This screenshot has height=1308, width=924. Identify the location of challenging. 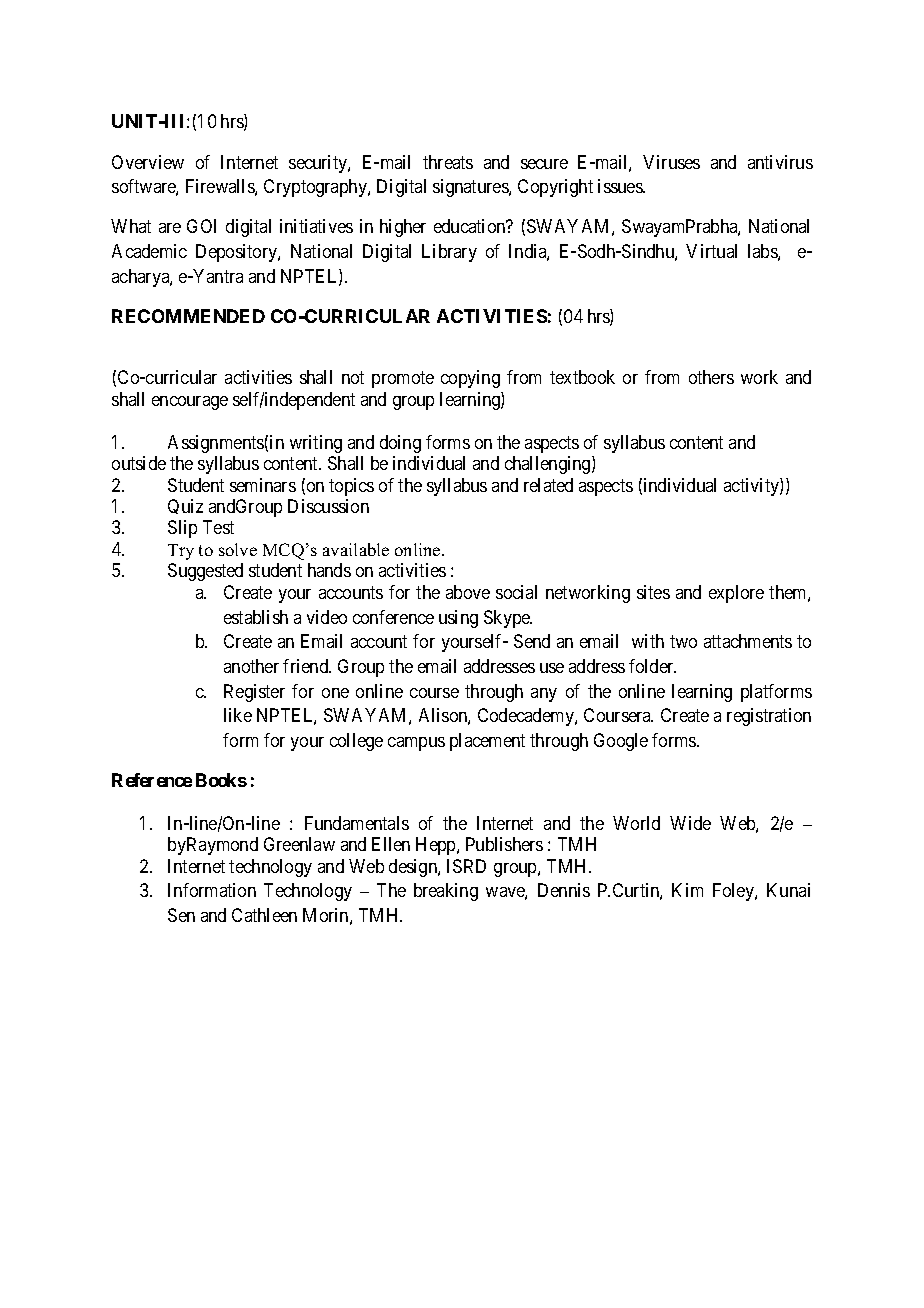
(549, 465).
